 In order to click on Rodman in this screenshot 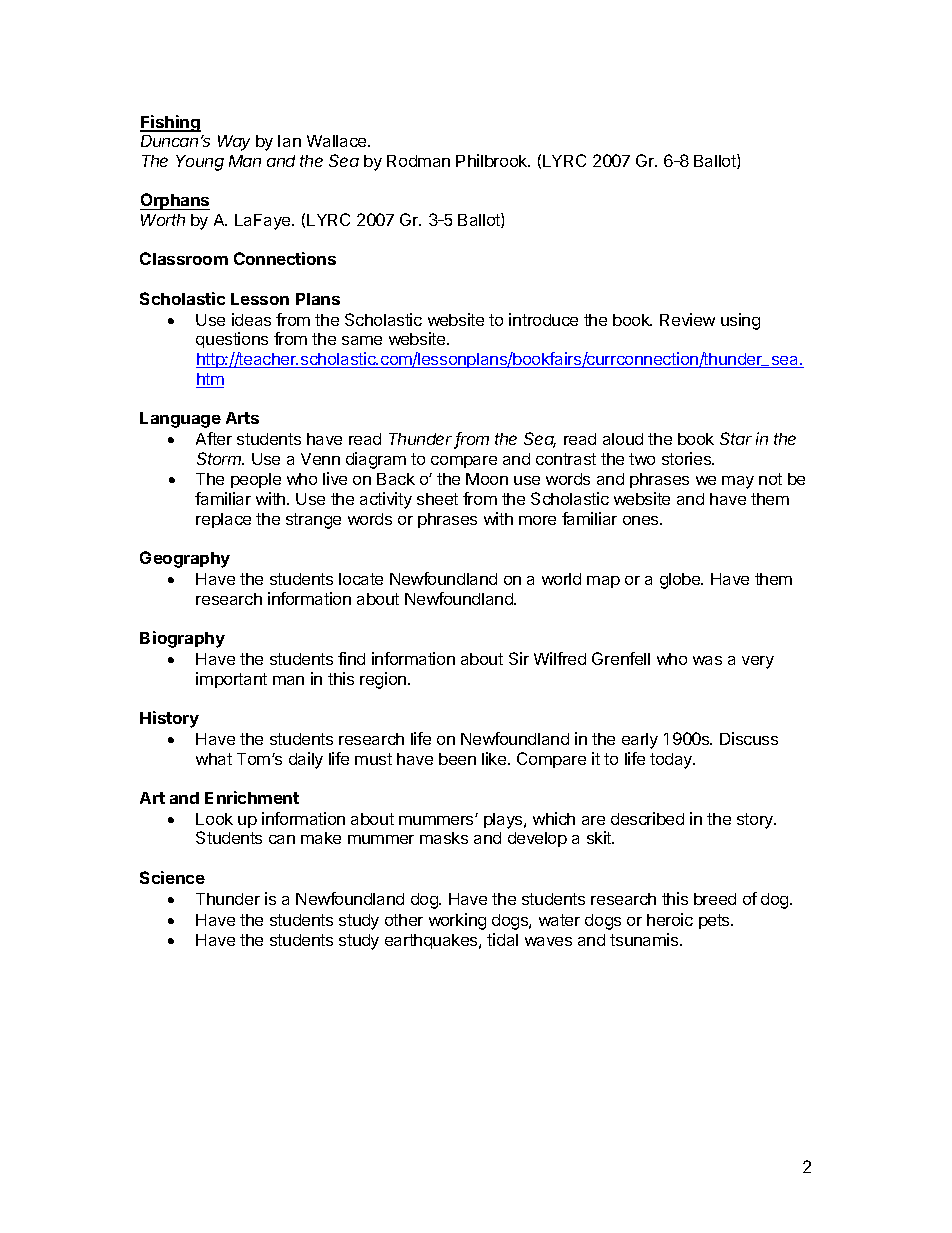, I will do `click(418, 161)`.
